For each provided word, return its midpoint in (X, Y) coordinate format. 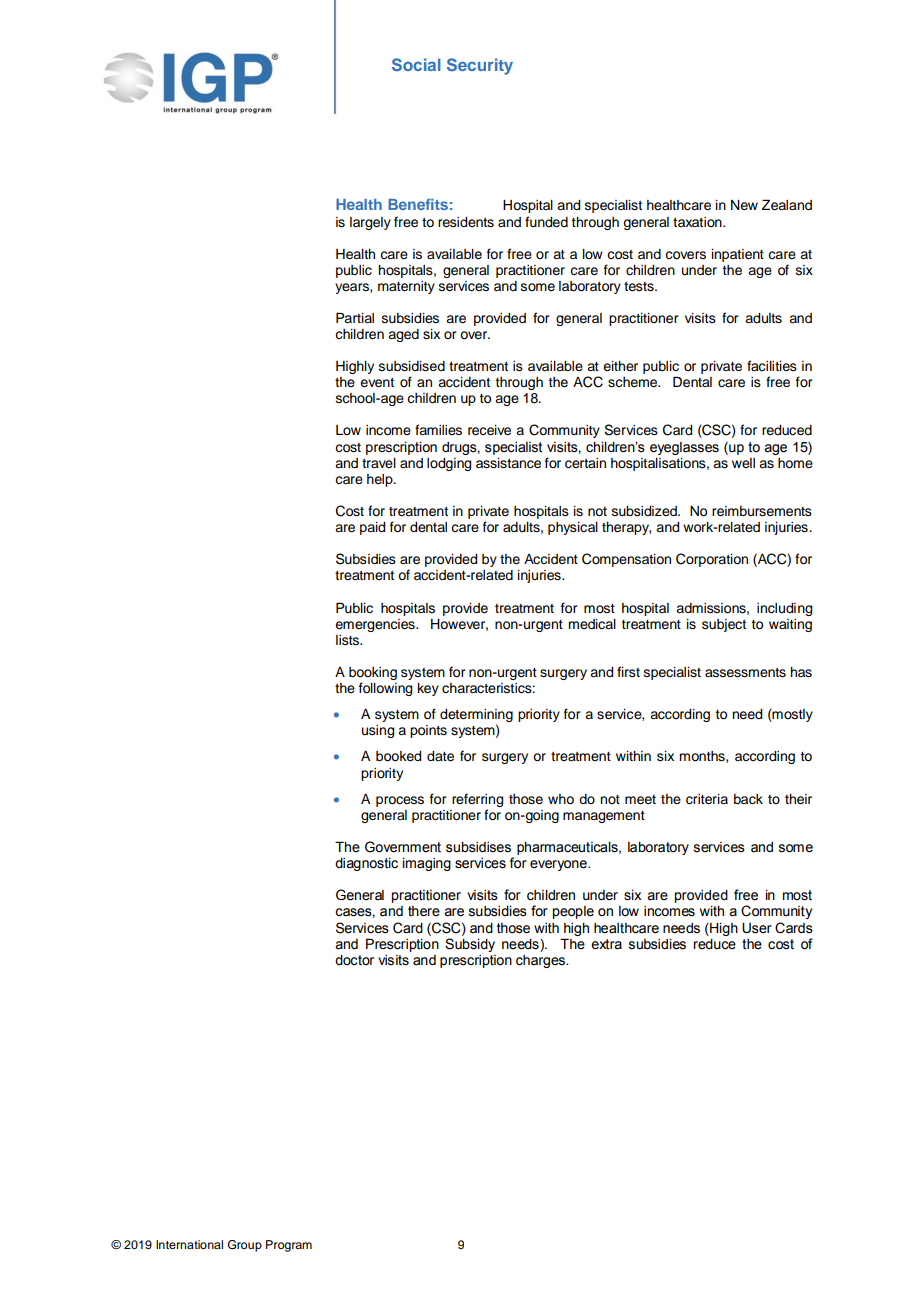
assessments (745, 673)
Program (289, 1246)
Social (416, 64)
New (744, 205)
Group (245, 1246)
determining (476, 717)
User (757, 928)
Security (480, 66)
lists (349, 640)
